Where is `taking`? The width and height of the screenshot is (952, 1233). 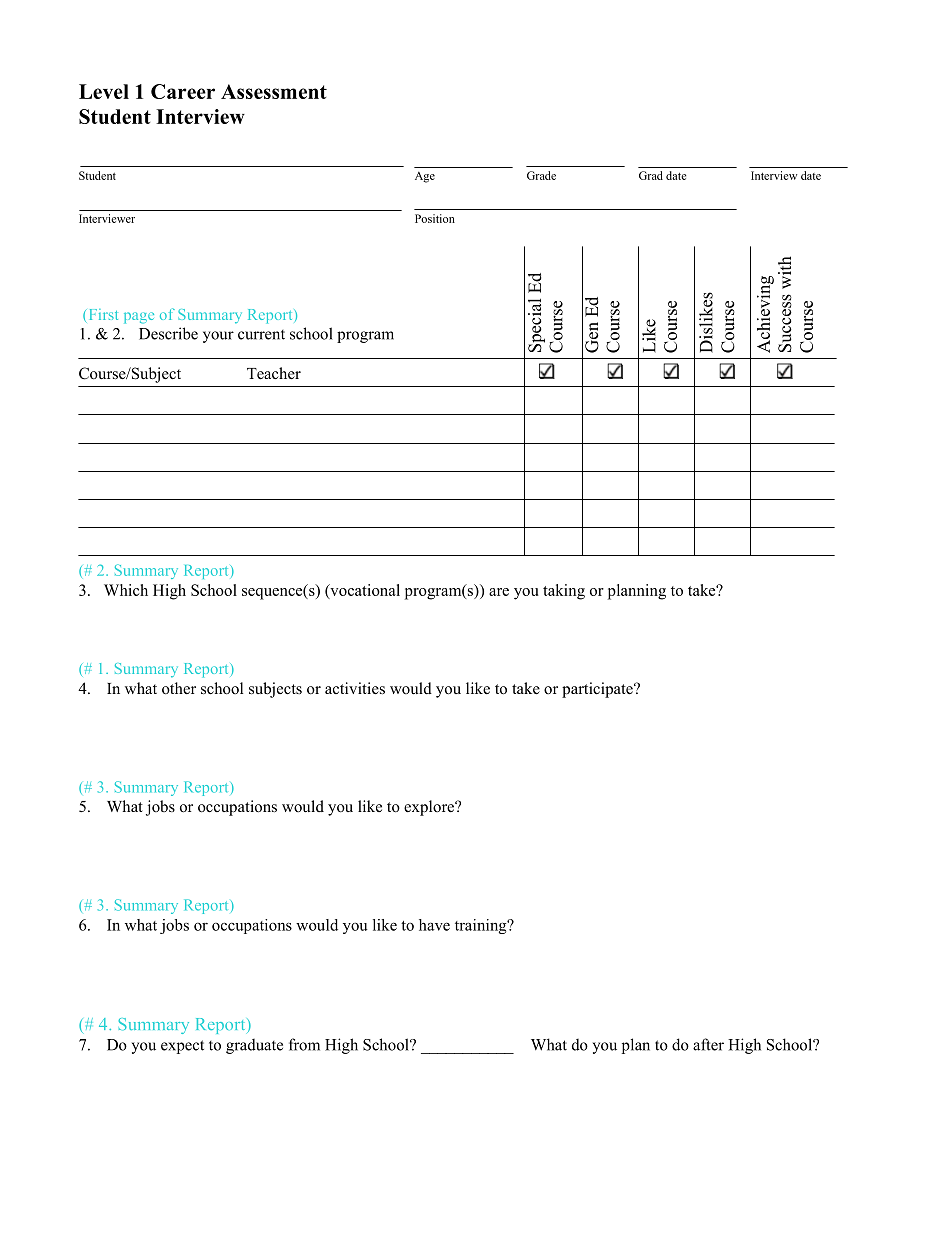 taking is located at coordinates (564, 592).
